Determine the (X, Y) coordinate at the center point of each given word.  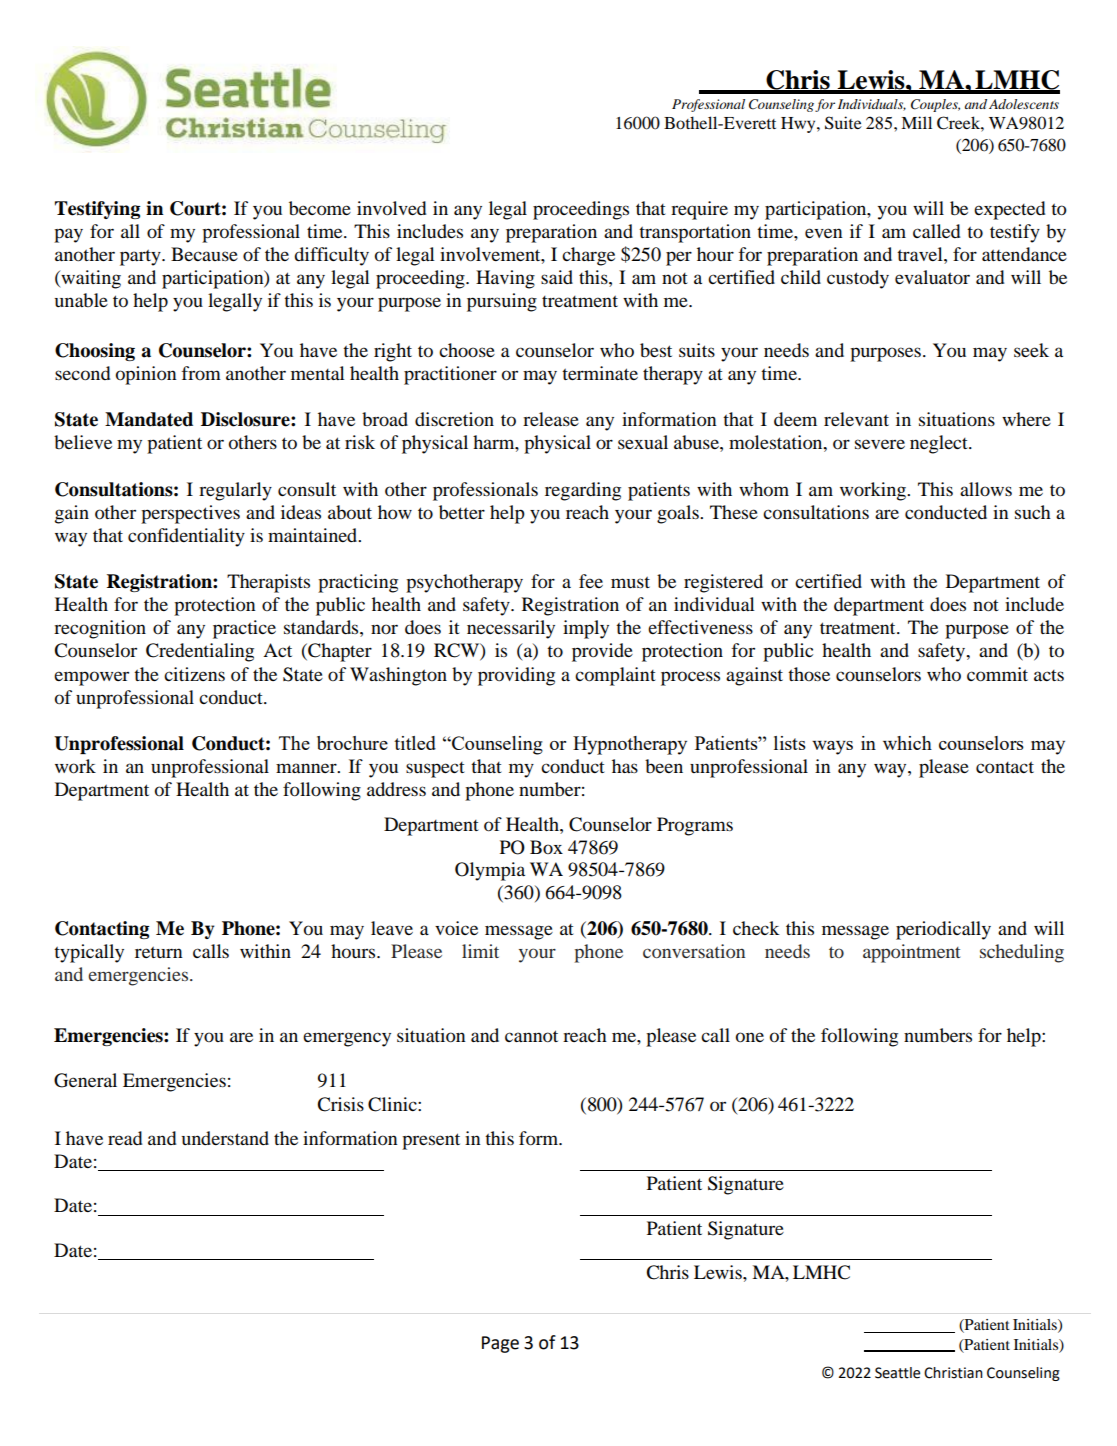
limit (480, 951)
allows (986, 489)
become (320, 208)
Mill (916, 122)
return (159, 952)
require (699, 210)
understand (225, 1138)
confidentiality (186, 537)
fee (591, 581)
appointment (911, 953)
